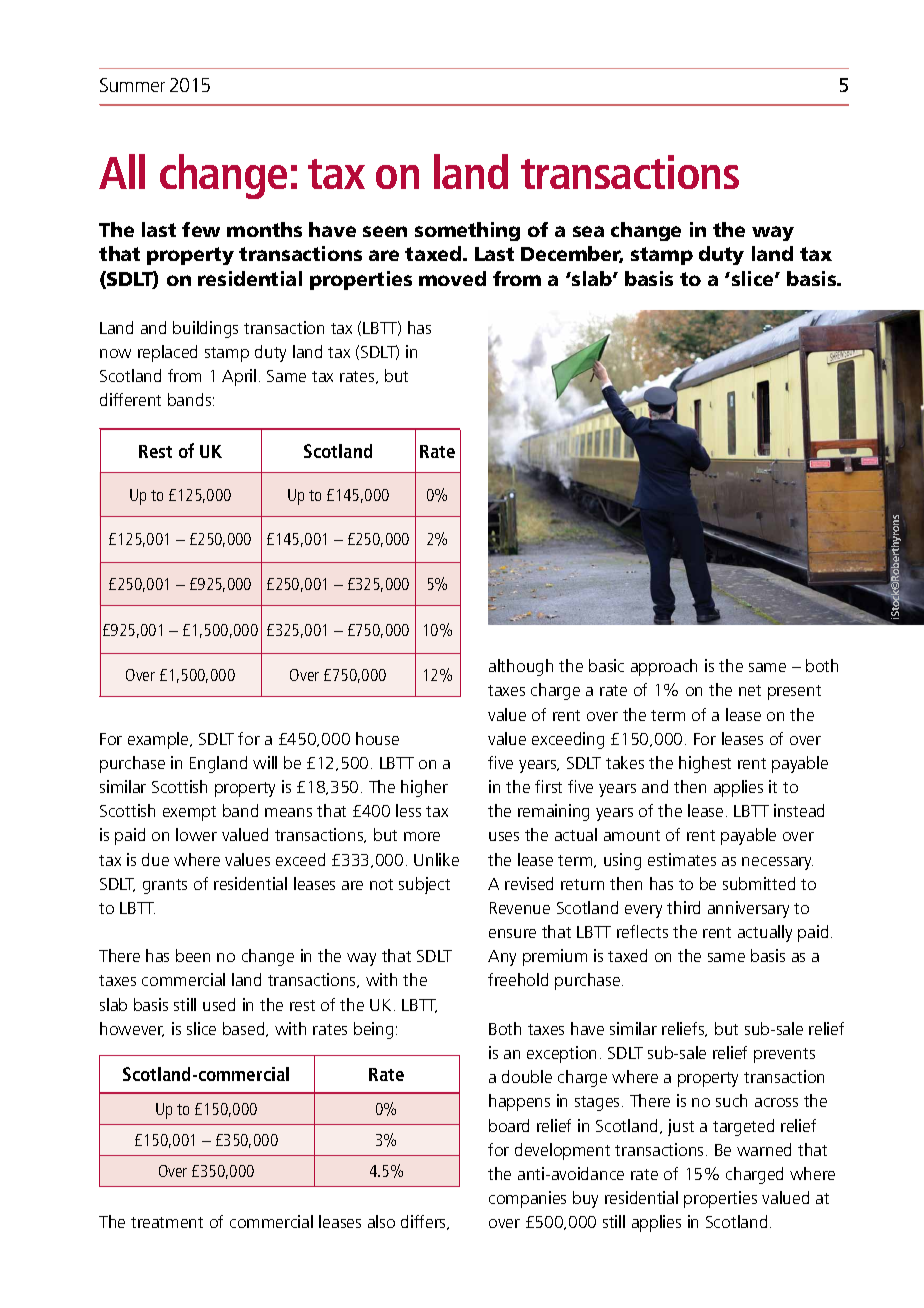 This image has height=1308, width=924. I want to click on subject, so click(424, 885).
